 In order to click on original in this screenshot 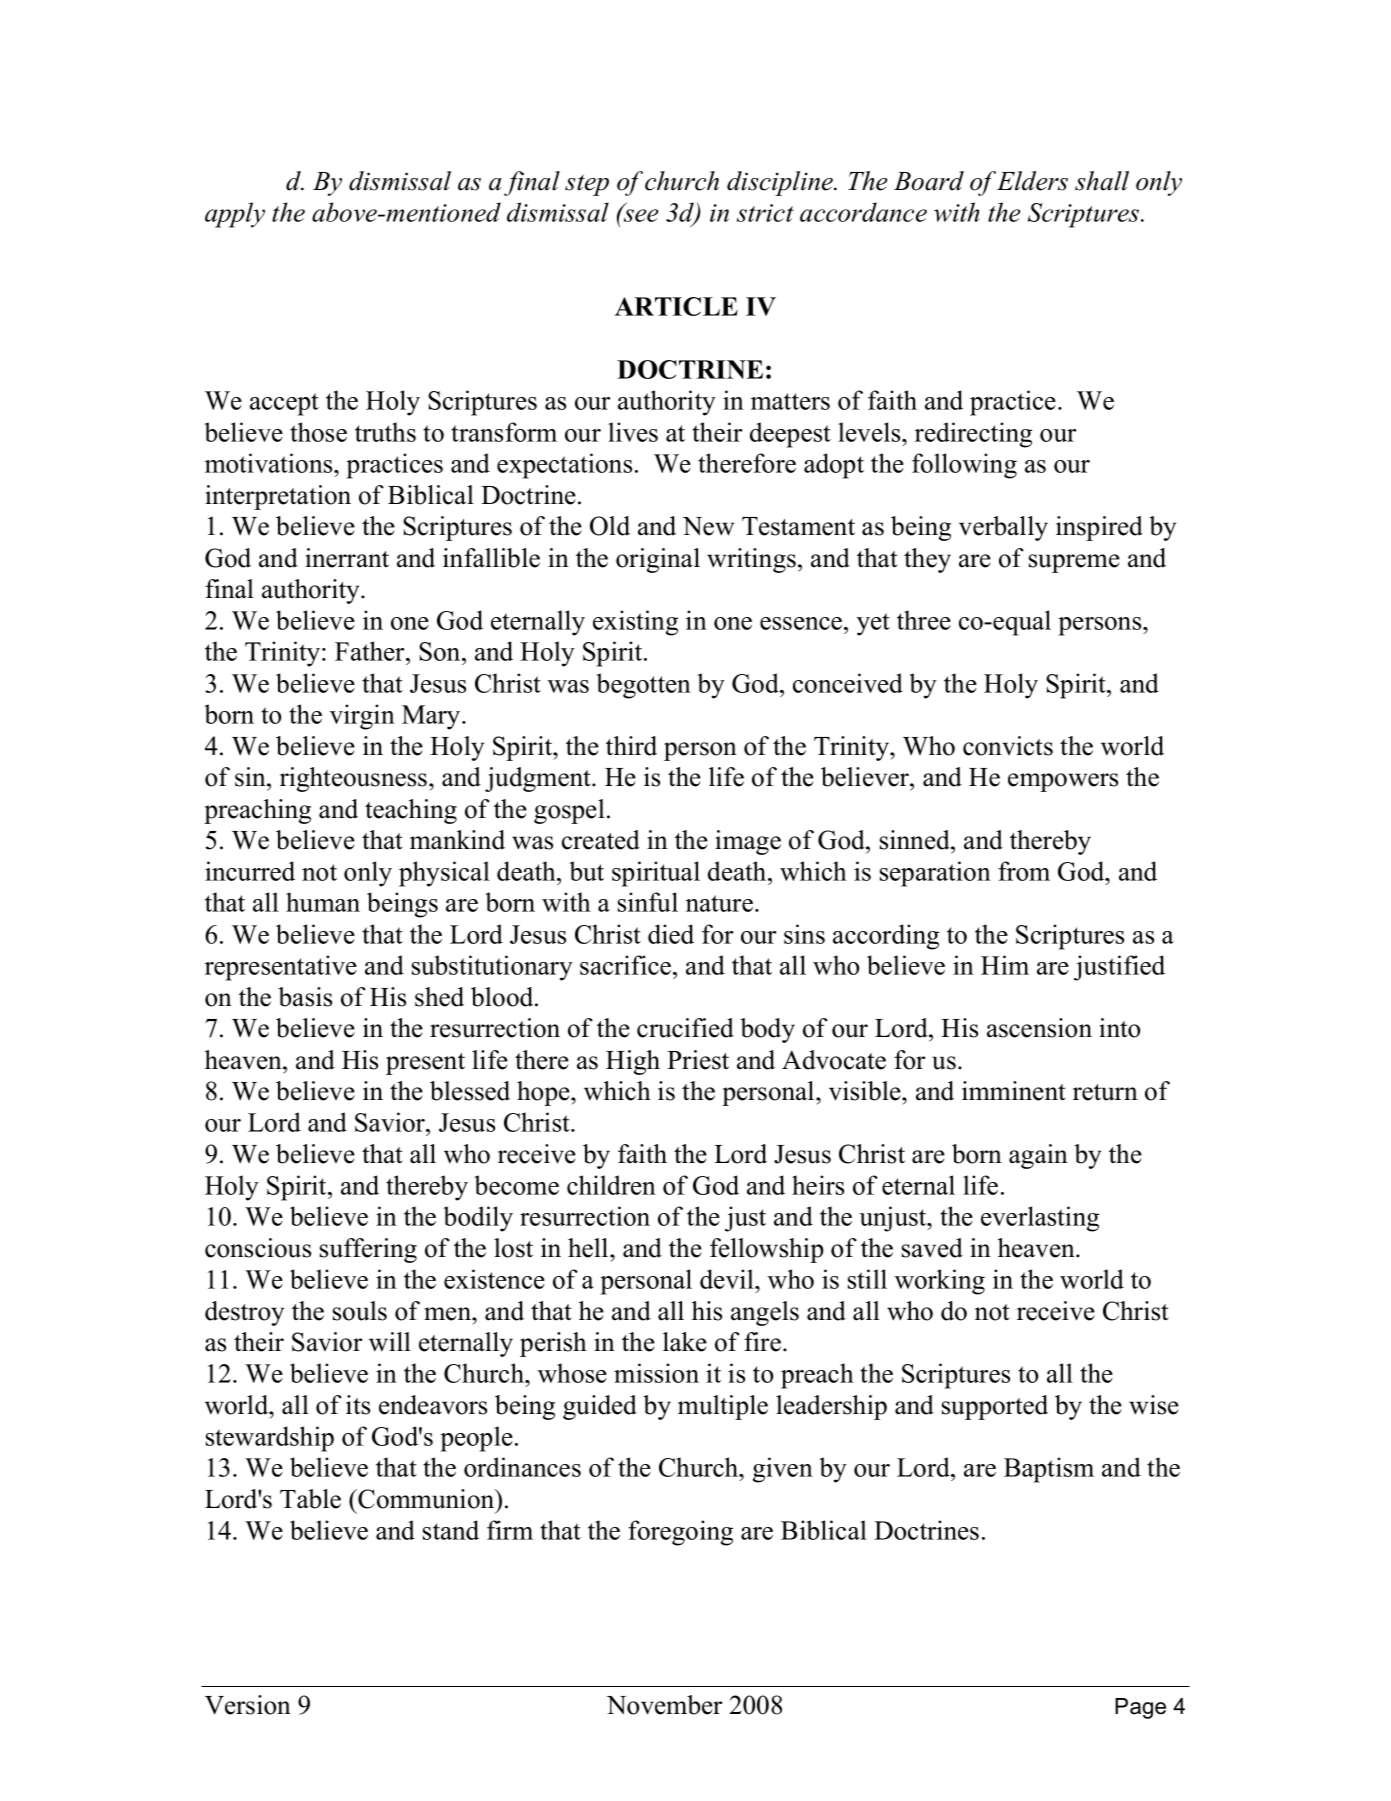, I will do `click(658, 560)`.
